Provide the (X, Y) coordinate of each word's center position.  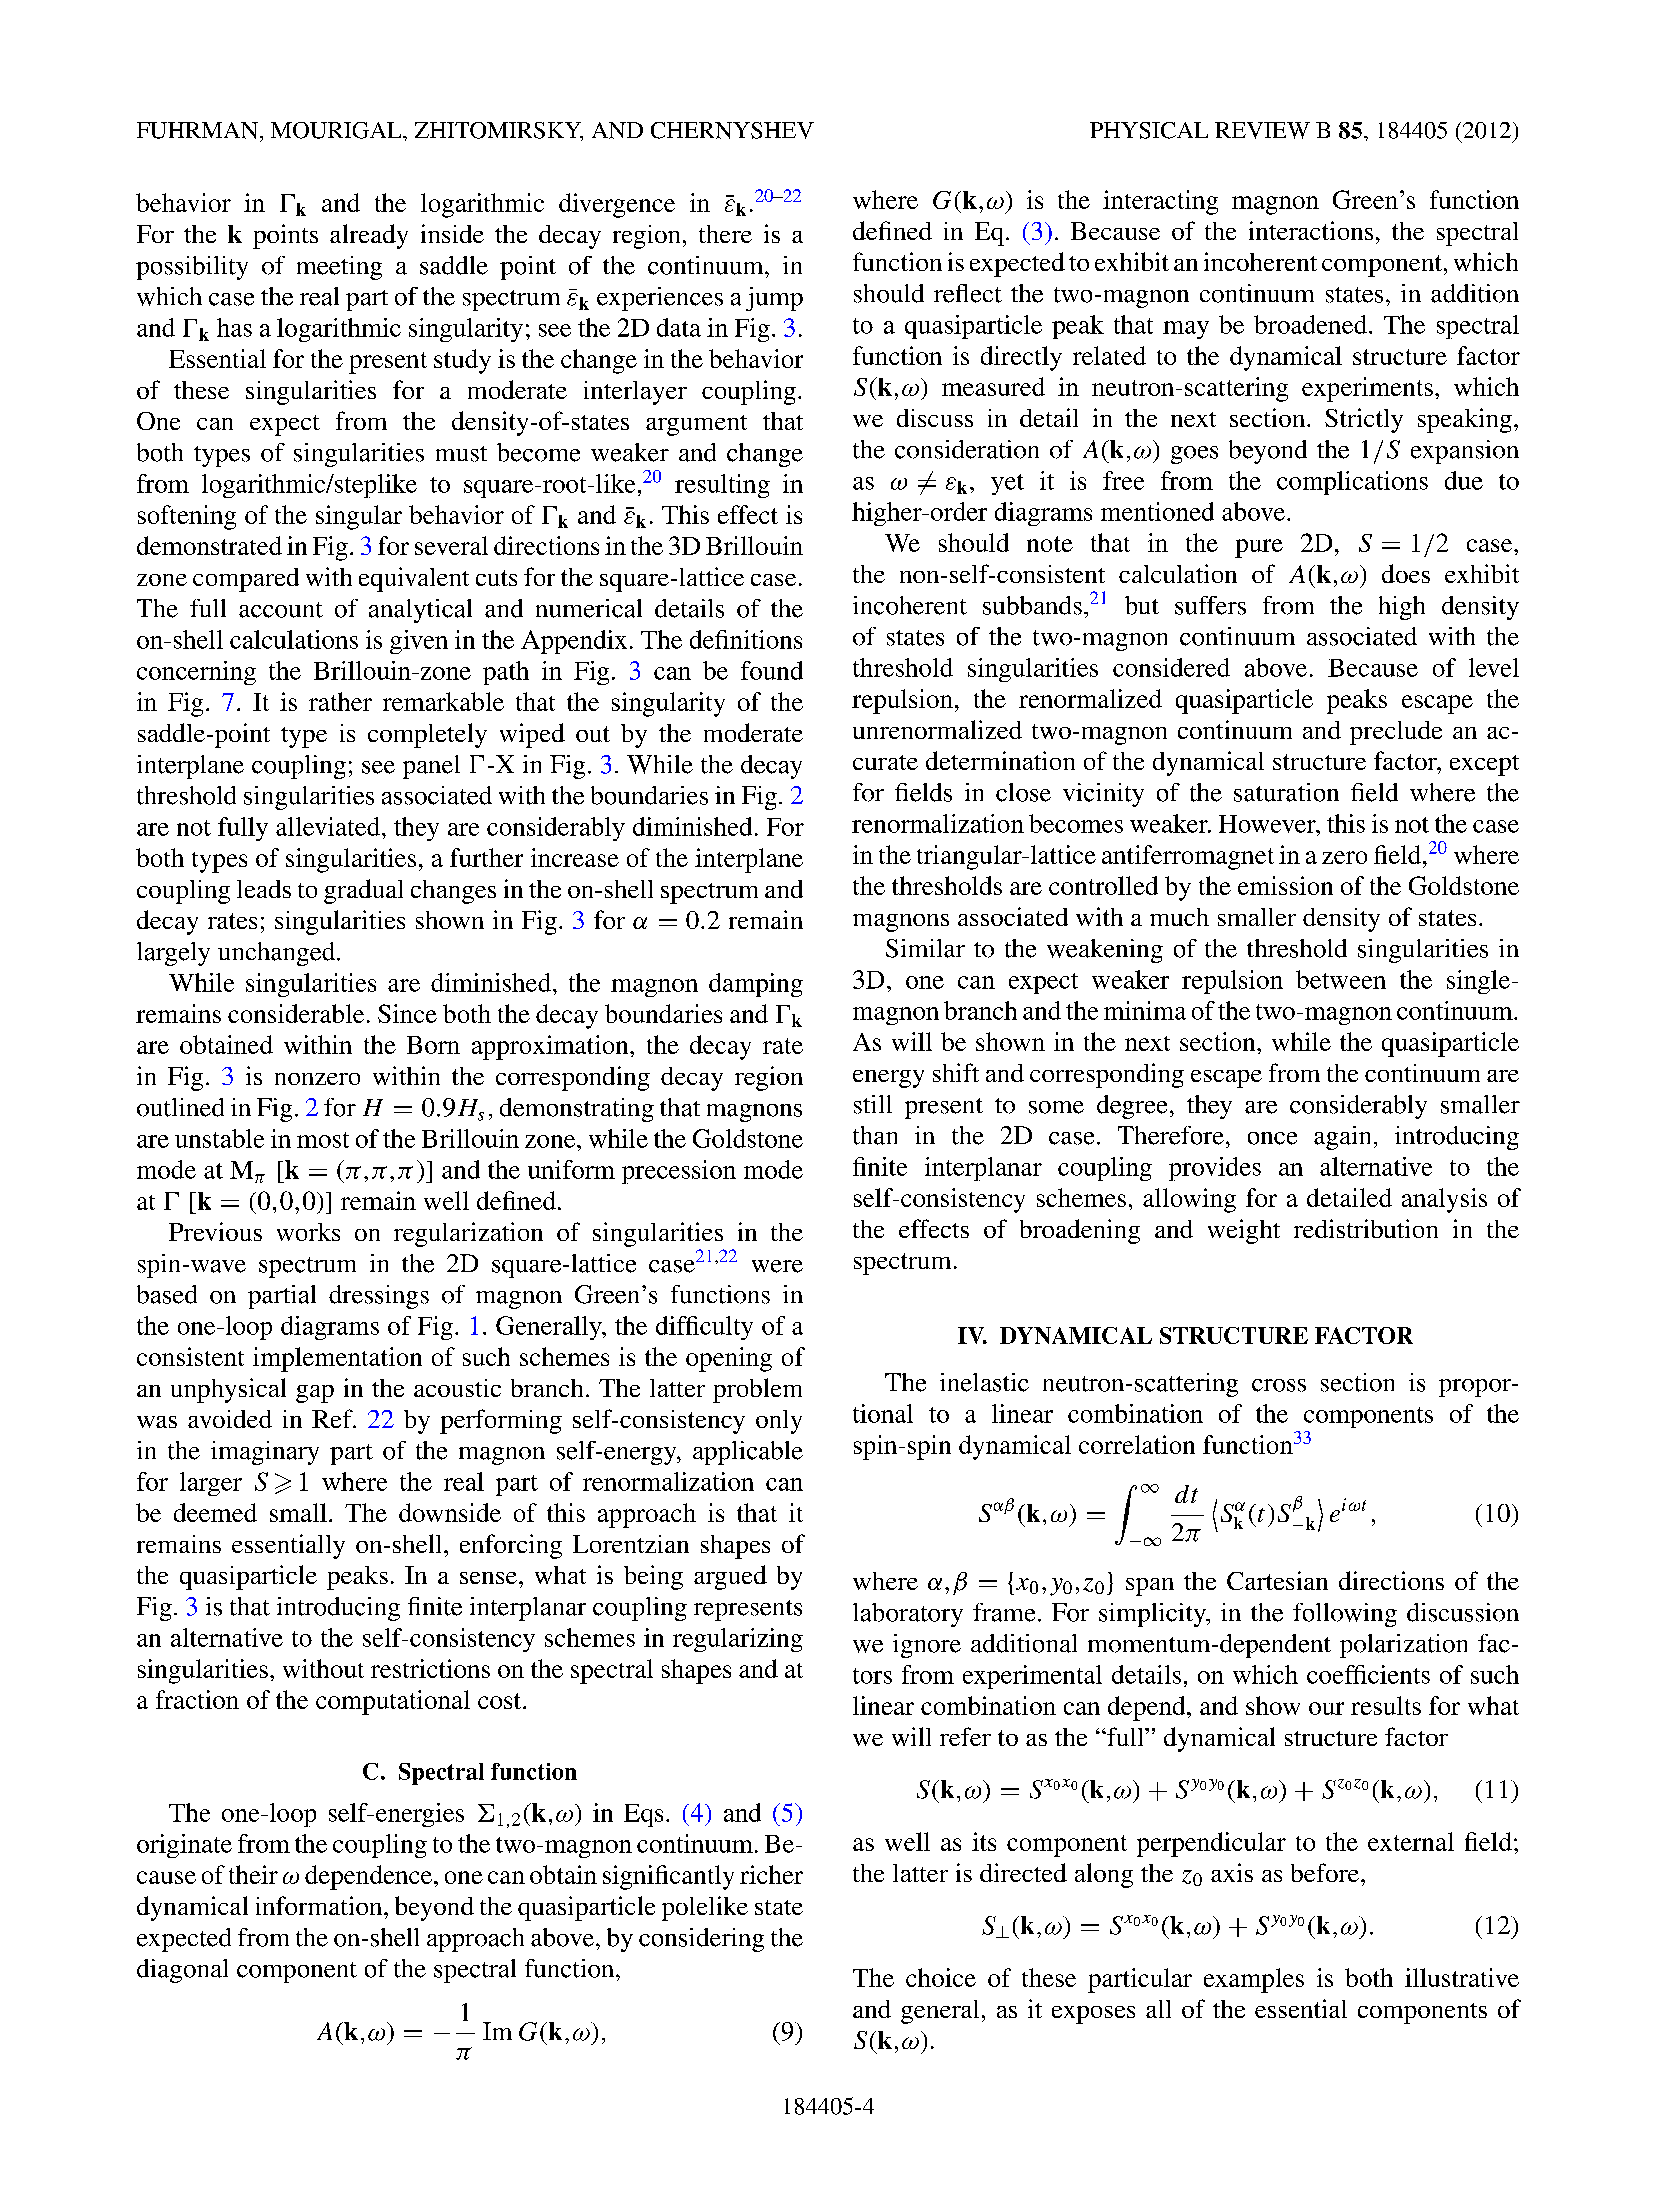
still (873, 1104)
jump (774, 299)
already (369, 236)
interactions (1311, 230)
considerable (296, 1013)
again (1342, 1138)
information (320, 1905)
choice (941, 1977)
